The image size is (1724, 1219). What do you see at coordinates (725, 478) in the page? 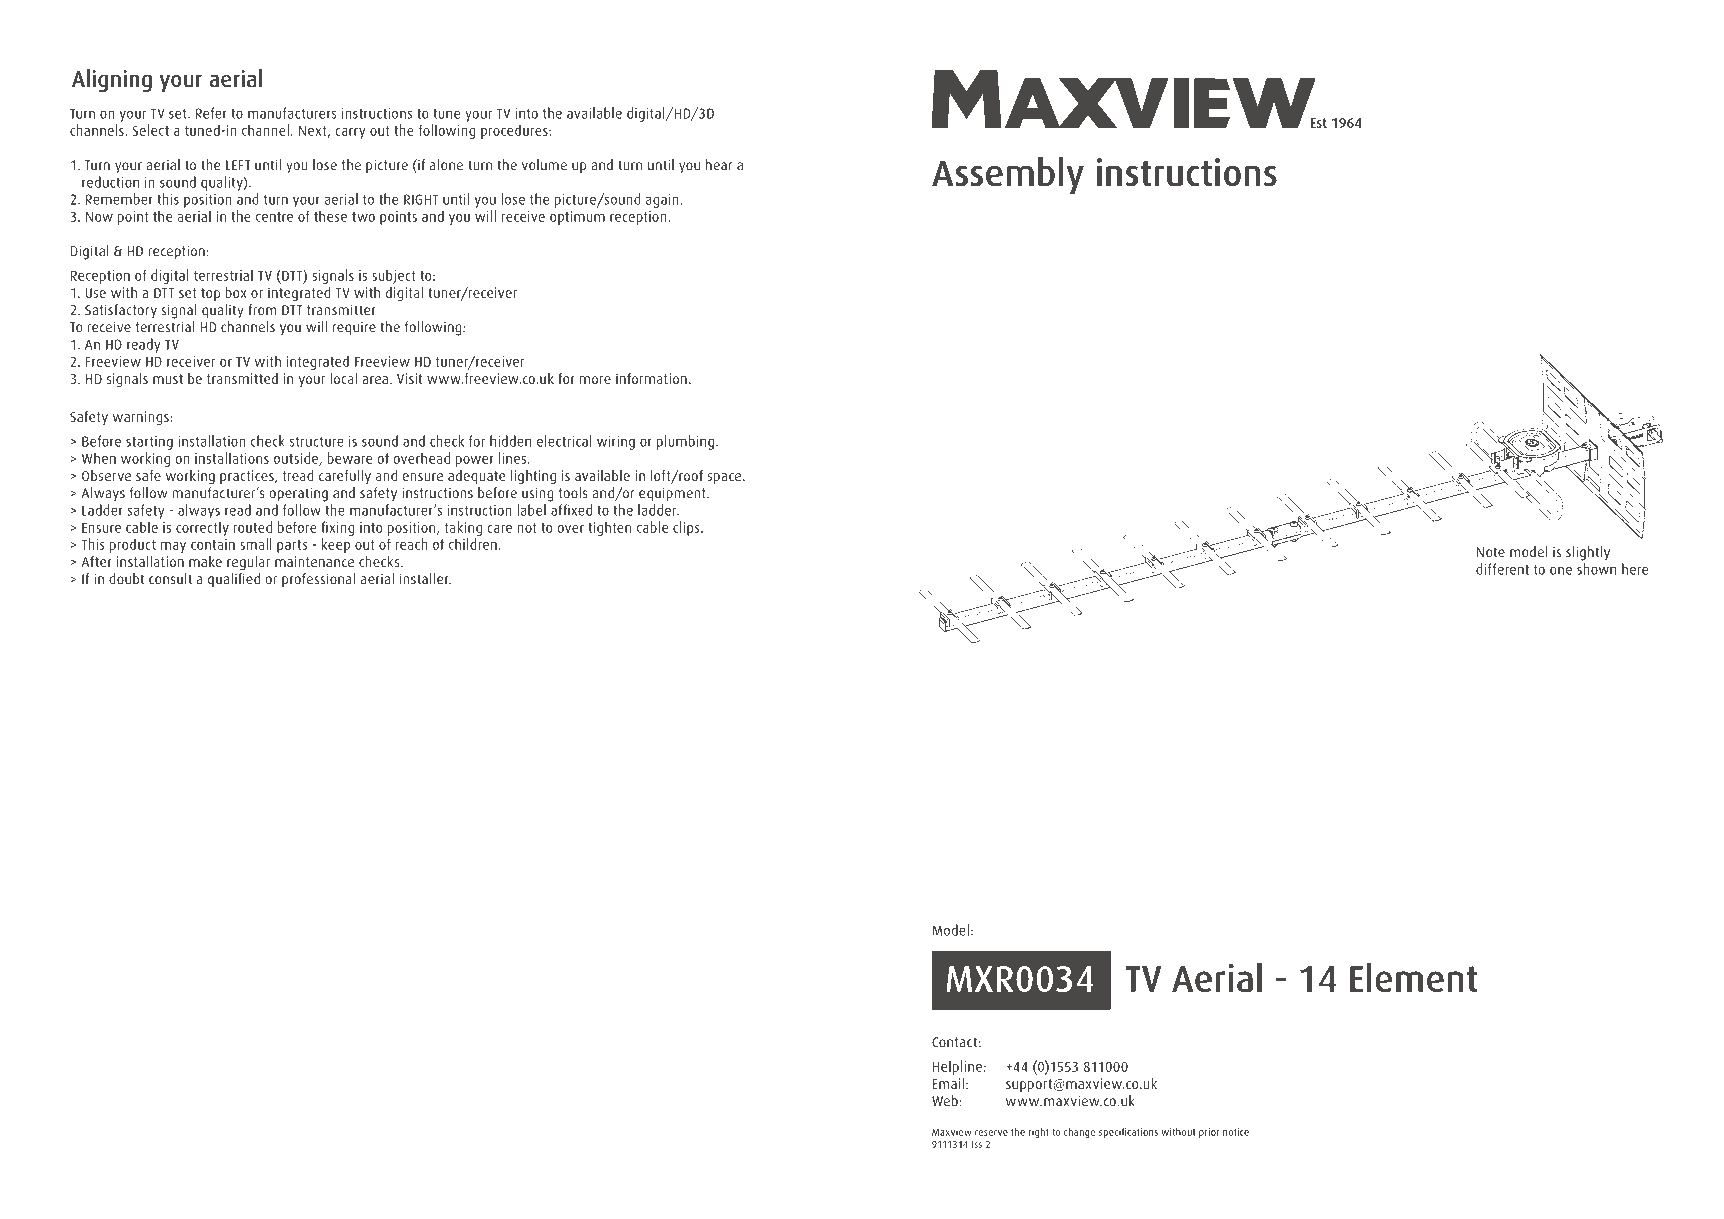
I see `space` at bounding box center [725, 478].
